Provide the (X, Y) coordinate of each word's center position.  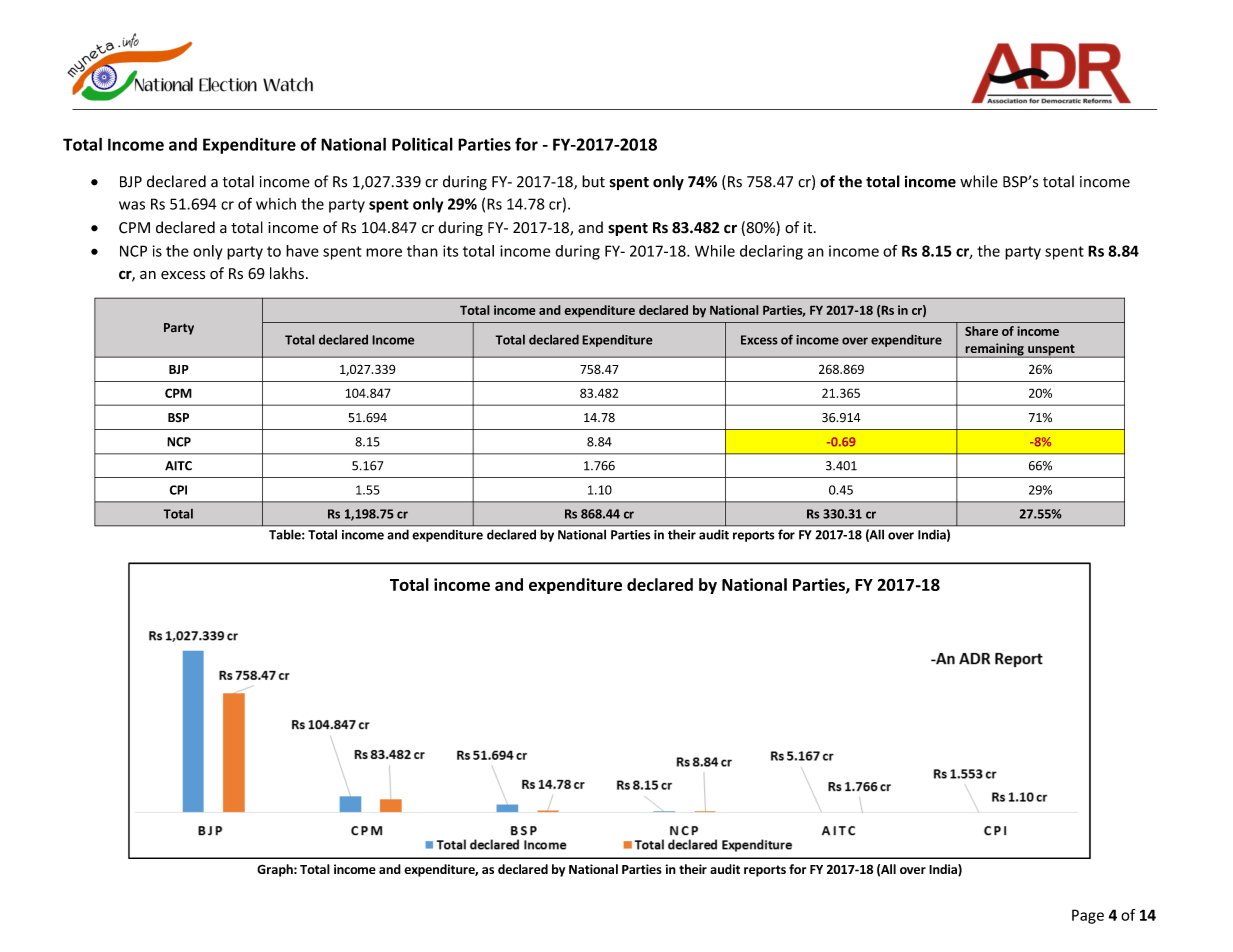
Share (981, 331)
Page (1088, 916)
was (132, 205)
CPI (178, 490)
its (450, 251)
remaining (994, 350)
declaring (771, 252)
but (593, 181)
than (422, 251)
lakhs (287, 273)
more (384, 252)
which (276, 204)
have (302, 251)
